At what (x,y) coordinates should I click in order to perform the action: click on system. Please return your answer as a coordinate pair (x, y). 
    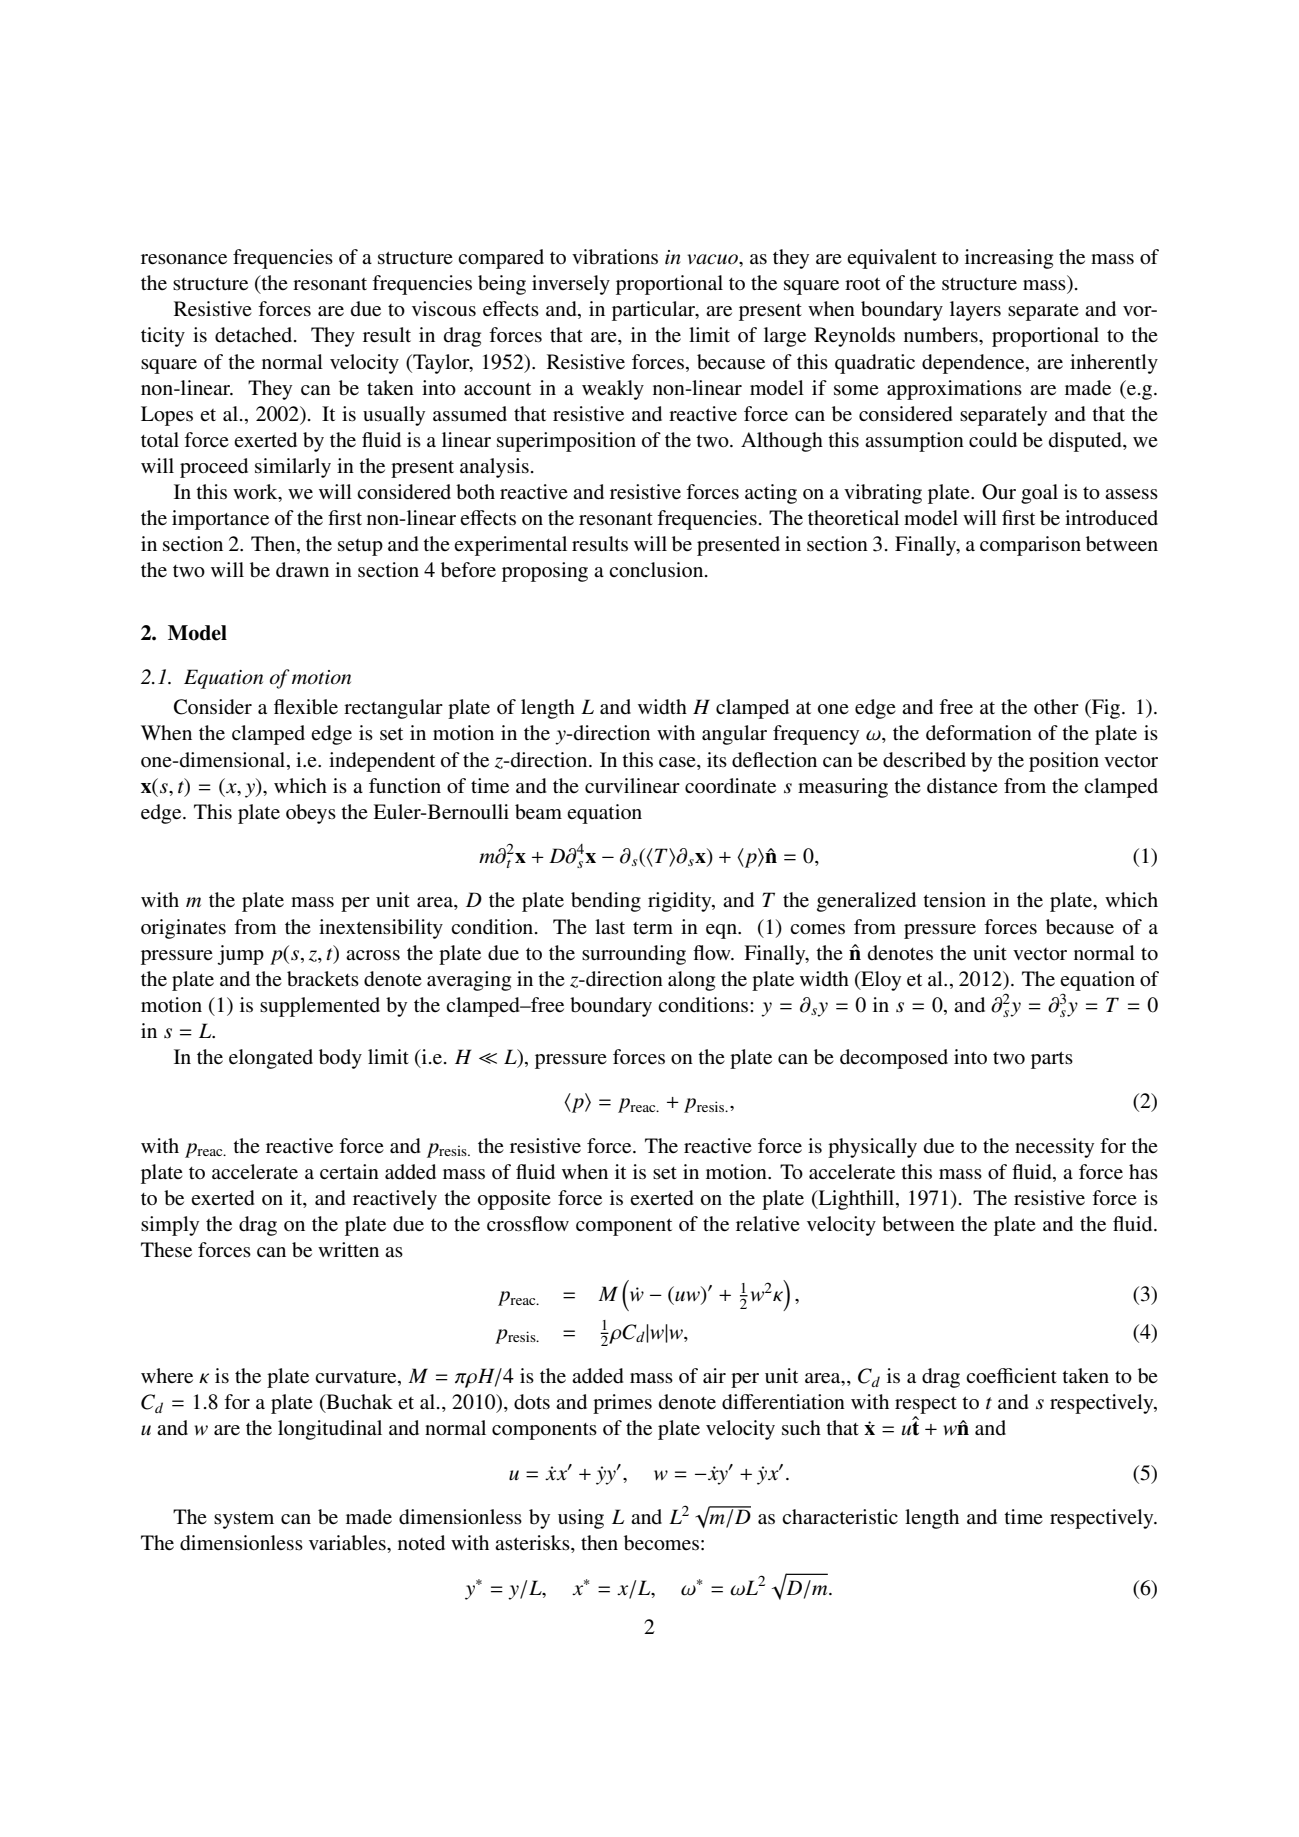
    Looking at the image, I should click on (244, 1520).
